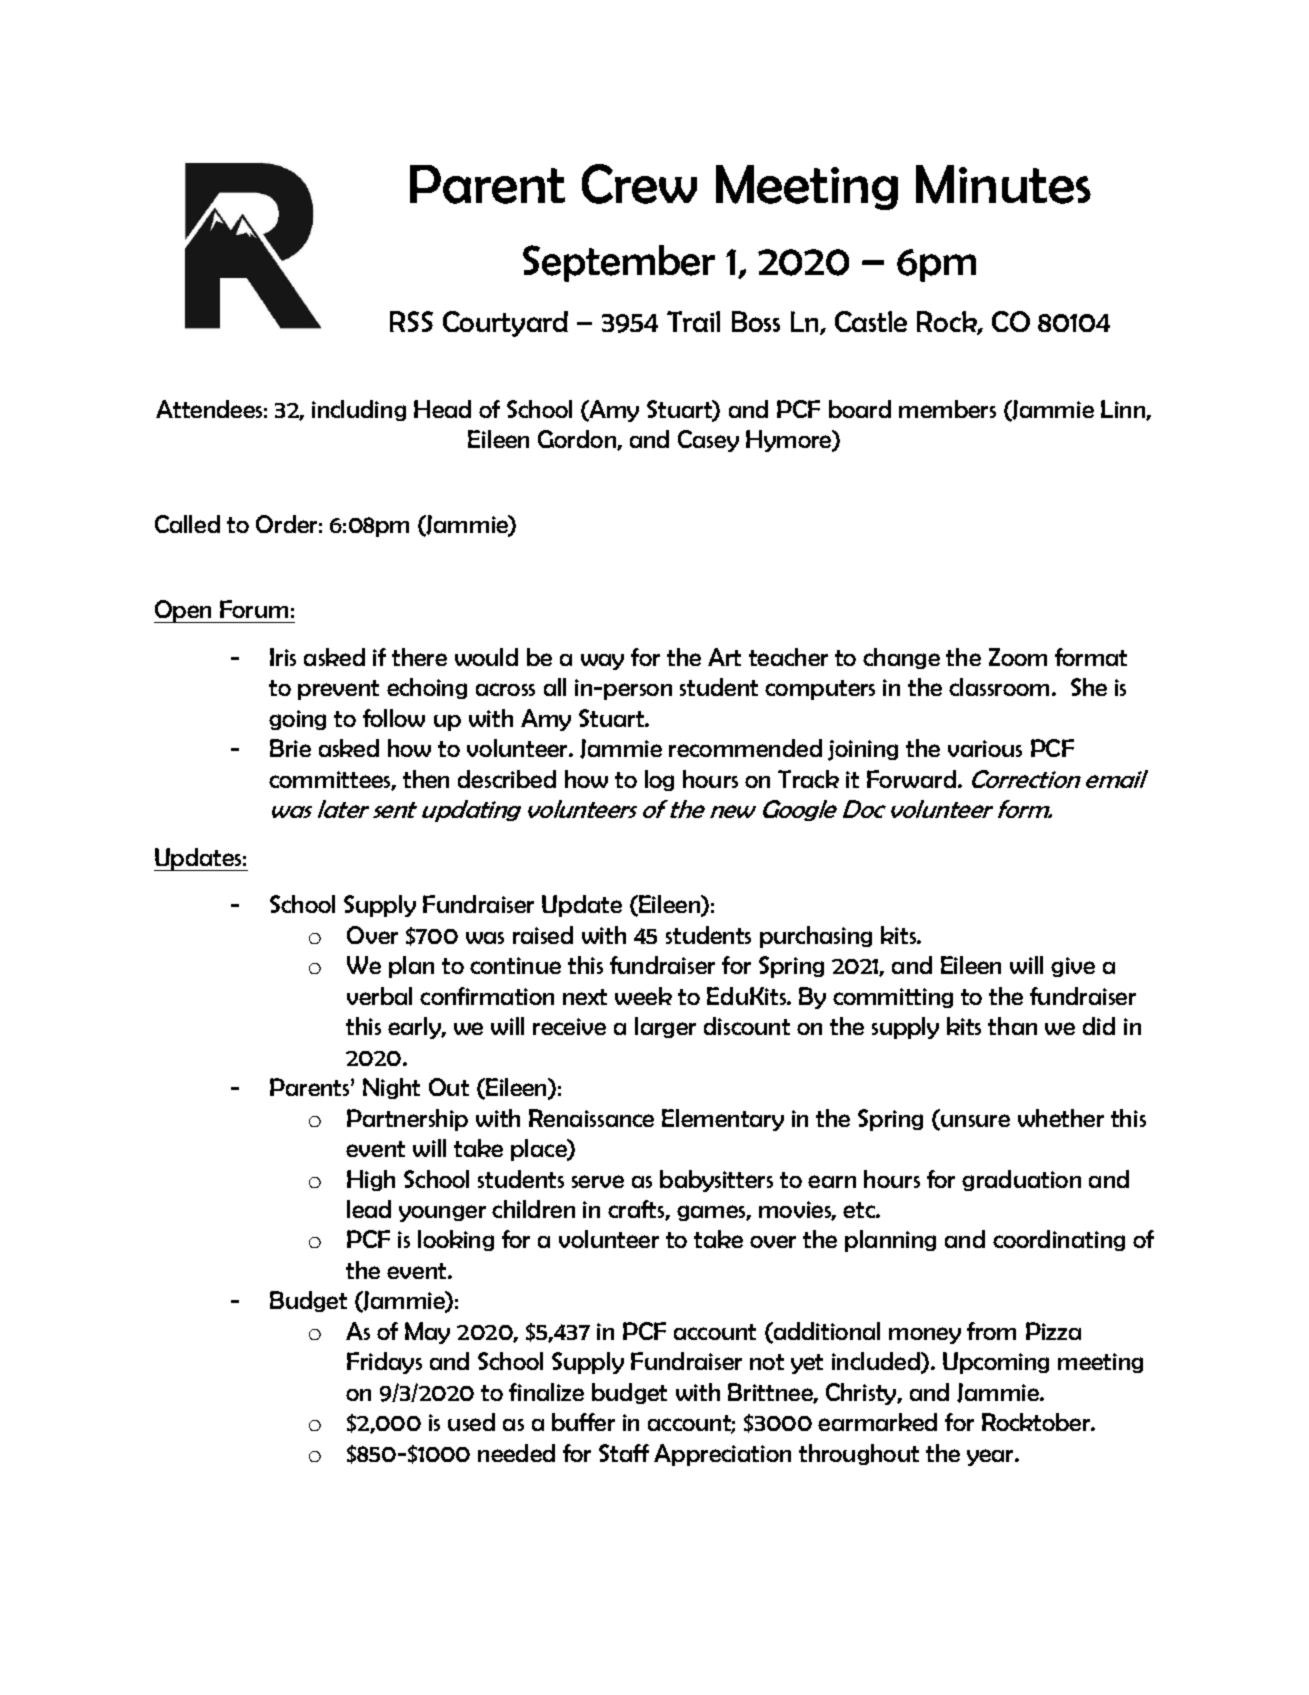 Image resolution: width=1309 pixels, height=1695 pixels. I want to click on Casey, so click(708, 441).
